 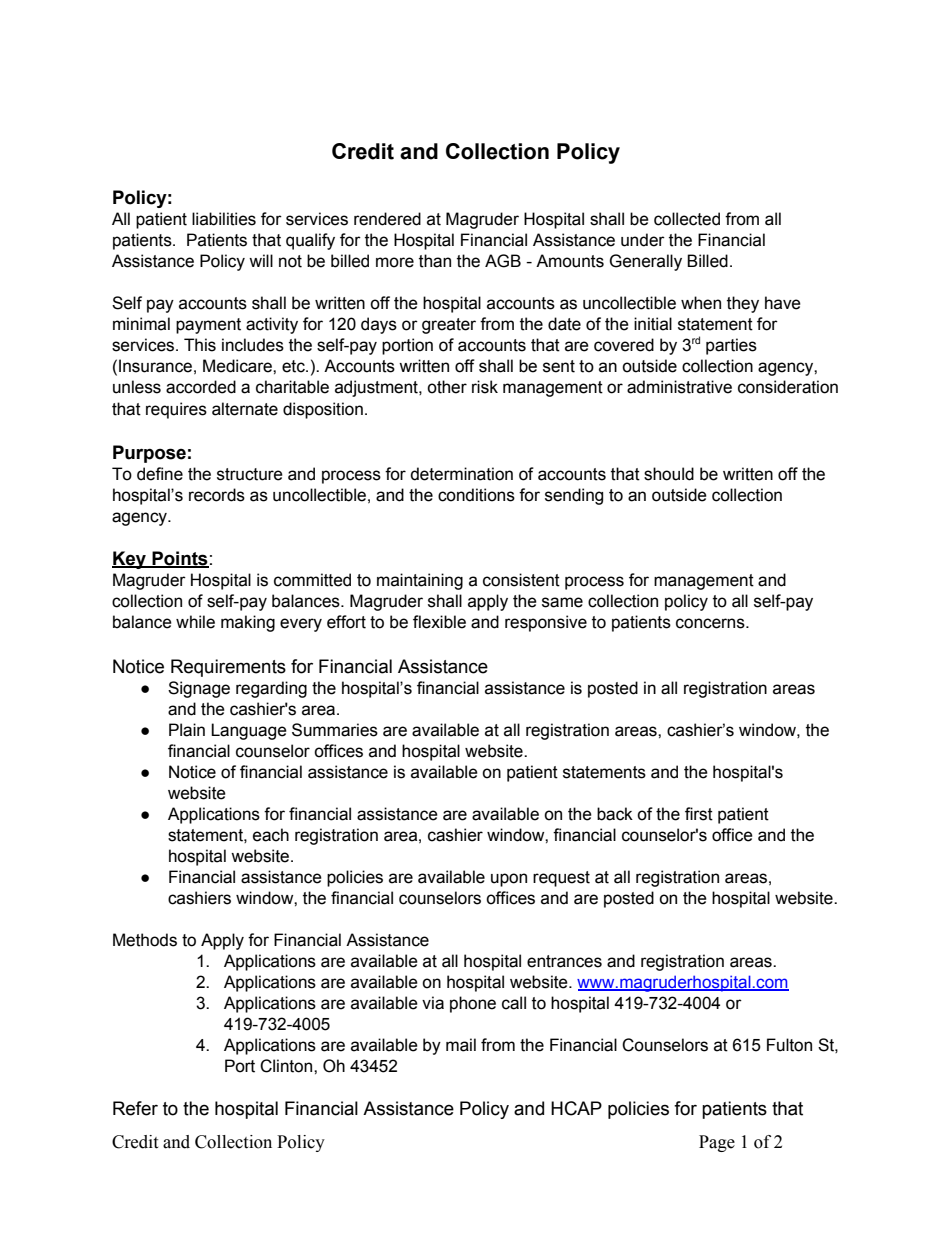 What do you see at coordinates (435, 261) in the screenshot?
I see `than` at bounding box center [435, 261].
